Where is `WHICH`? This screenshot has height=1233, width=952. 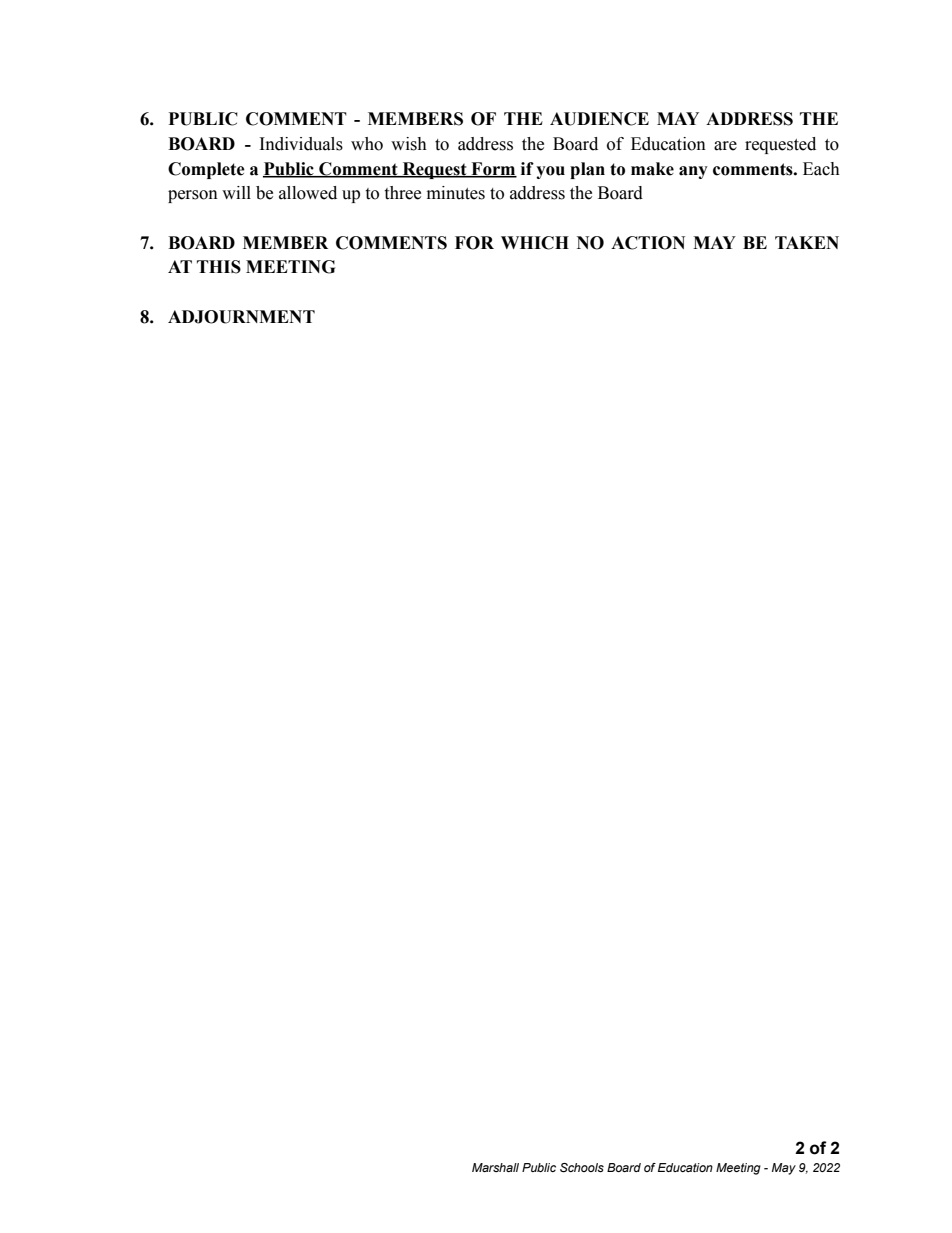
WHICH is located at coordinates (535, 243).
